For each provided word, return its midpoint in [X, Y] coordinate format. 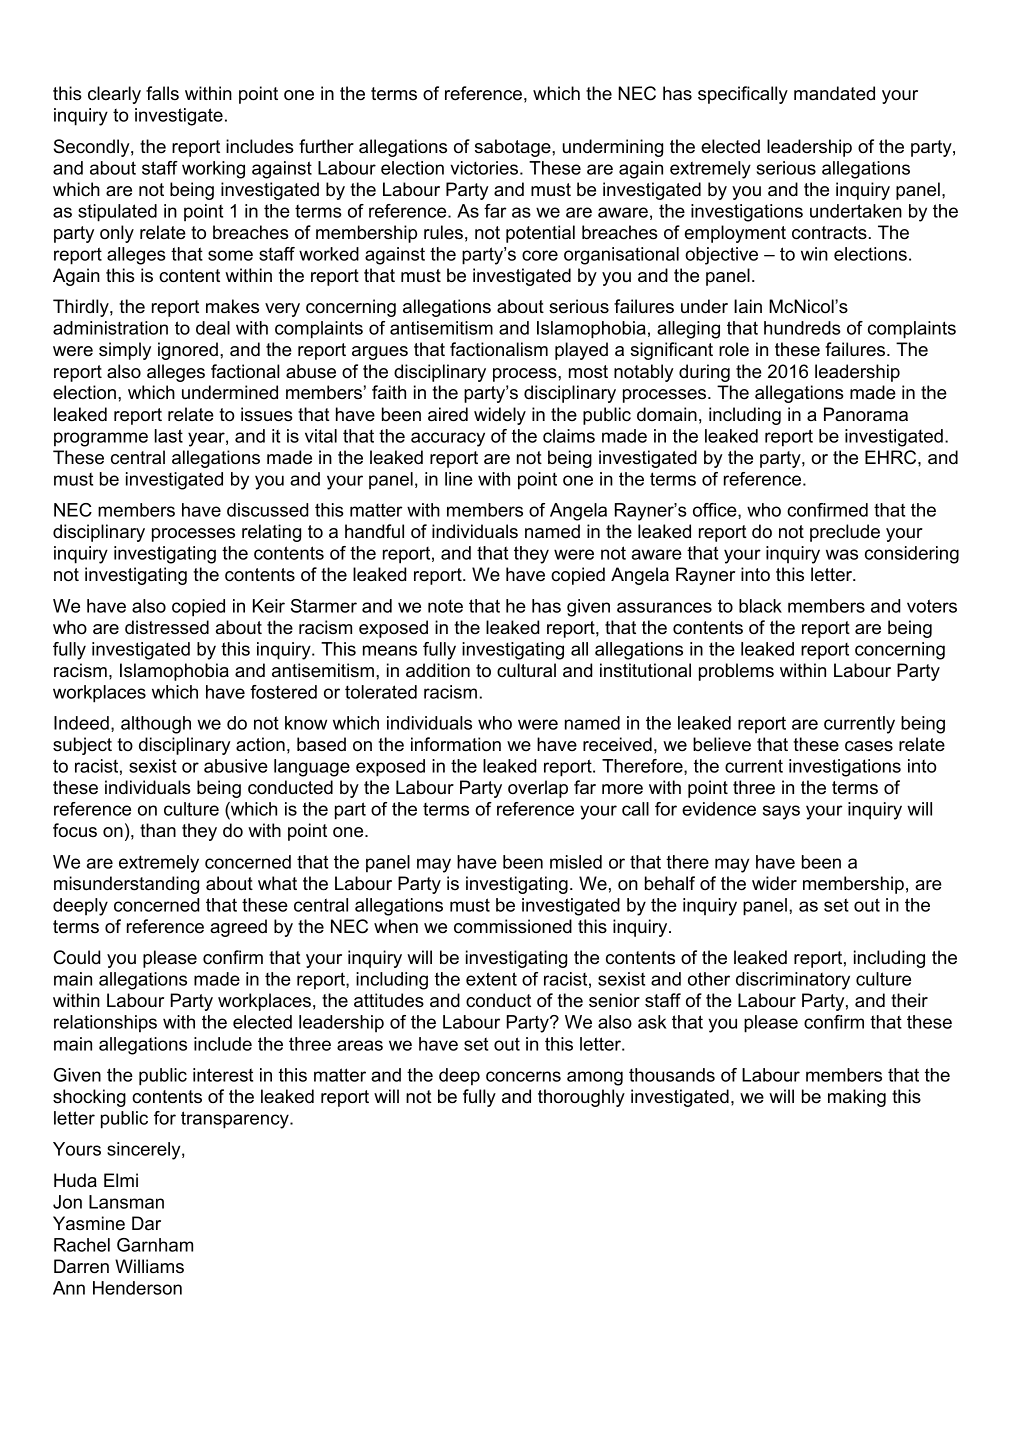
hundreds [802, 328]
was [842, 554]
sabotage [514, 148]
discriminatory [793, 981]
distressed [167, 627]
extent [491, 979]
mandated [834, 93]
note [445, 606]
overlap [538, 789]
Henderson [137, 1288]
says [781, 812]
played [581, 351]
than [158, 830]
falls [162, 93]
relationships [105, 1024]
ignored [188, 351]
